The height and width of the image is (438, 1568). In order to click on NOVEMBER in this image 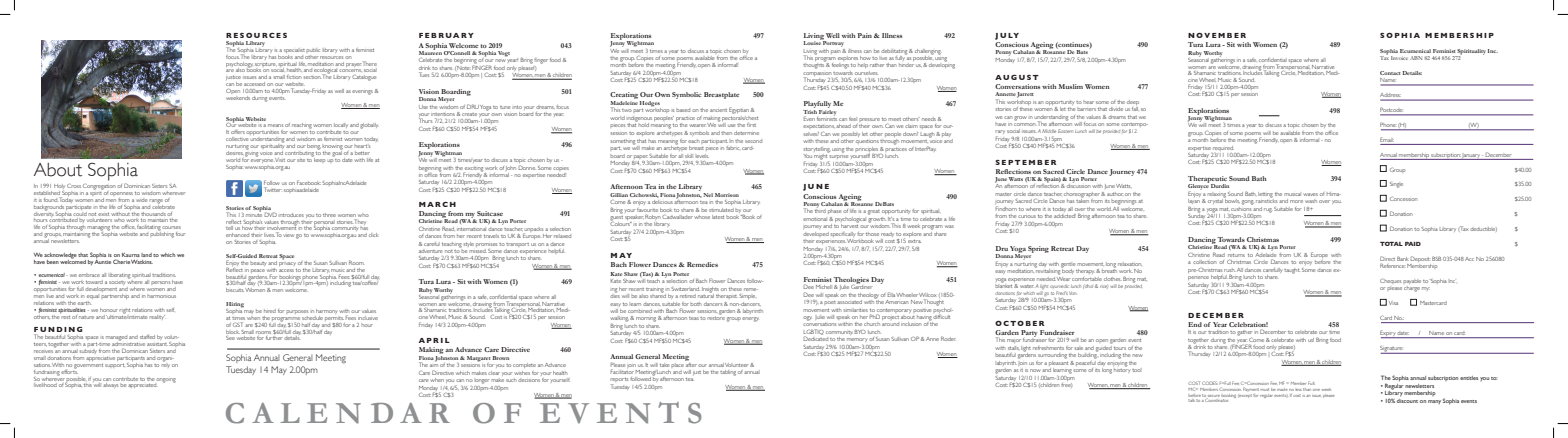, I will do `click(1217, 35)`.
